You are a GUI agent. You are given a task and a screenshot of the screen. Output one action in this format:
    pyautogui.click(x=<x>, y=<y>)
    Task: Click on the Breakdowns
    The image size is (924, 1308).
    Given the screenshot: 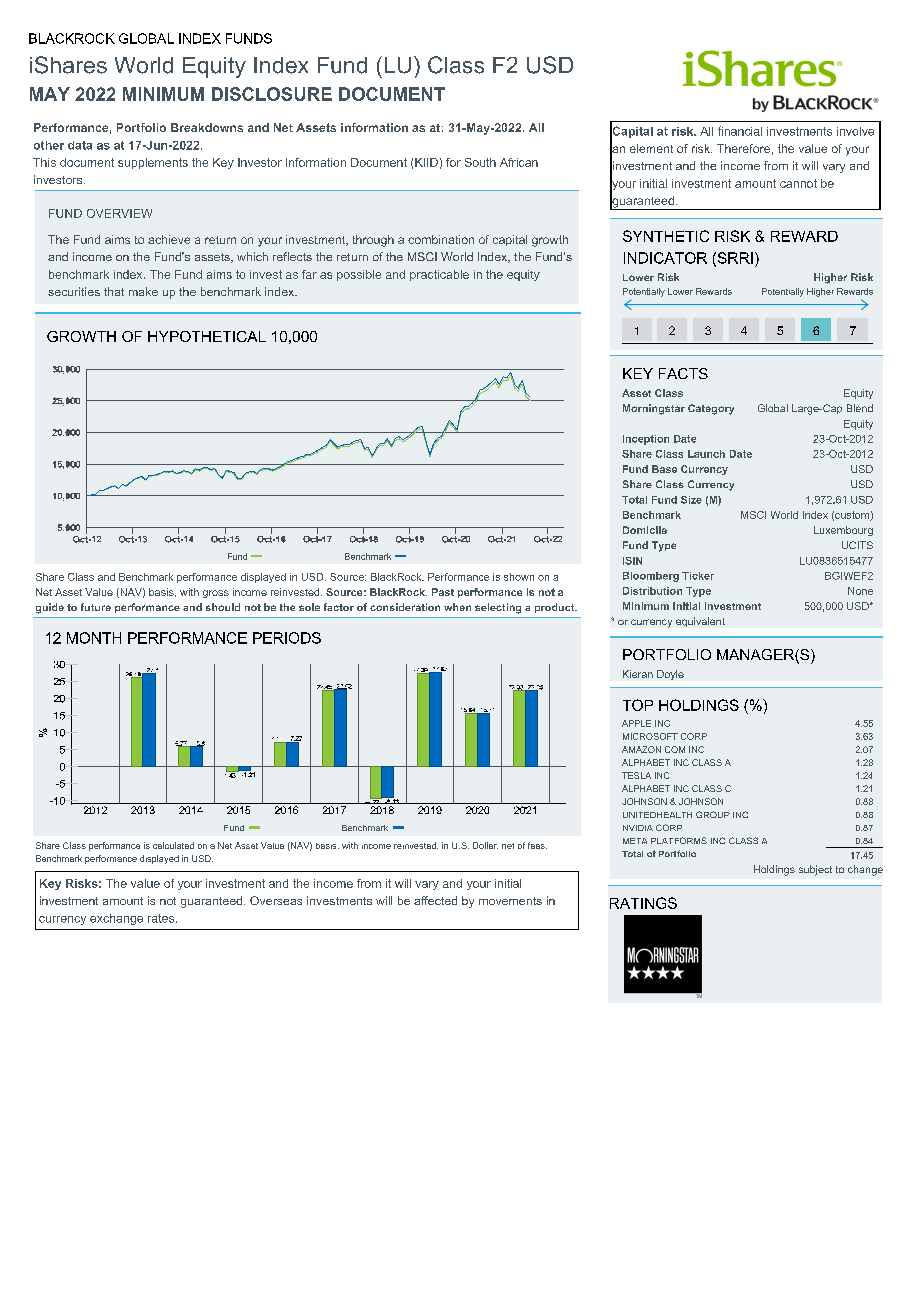 What is the action you would take?
    pyautogui.click(x=207, y=127)
